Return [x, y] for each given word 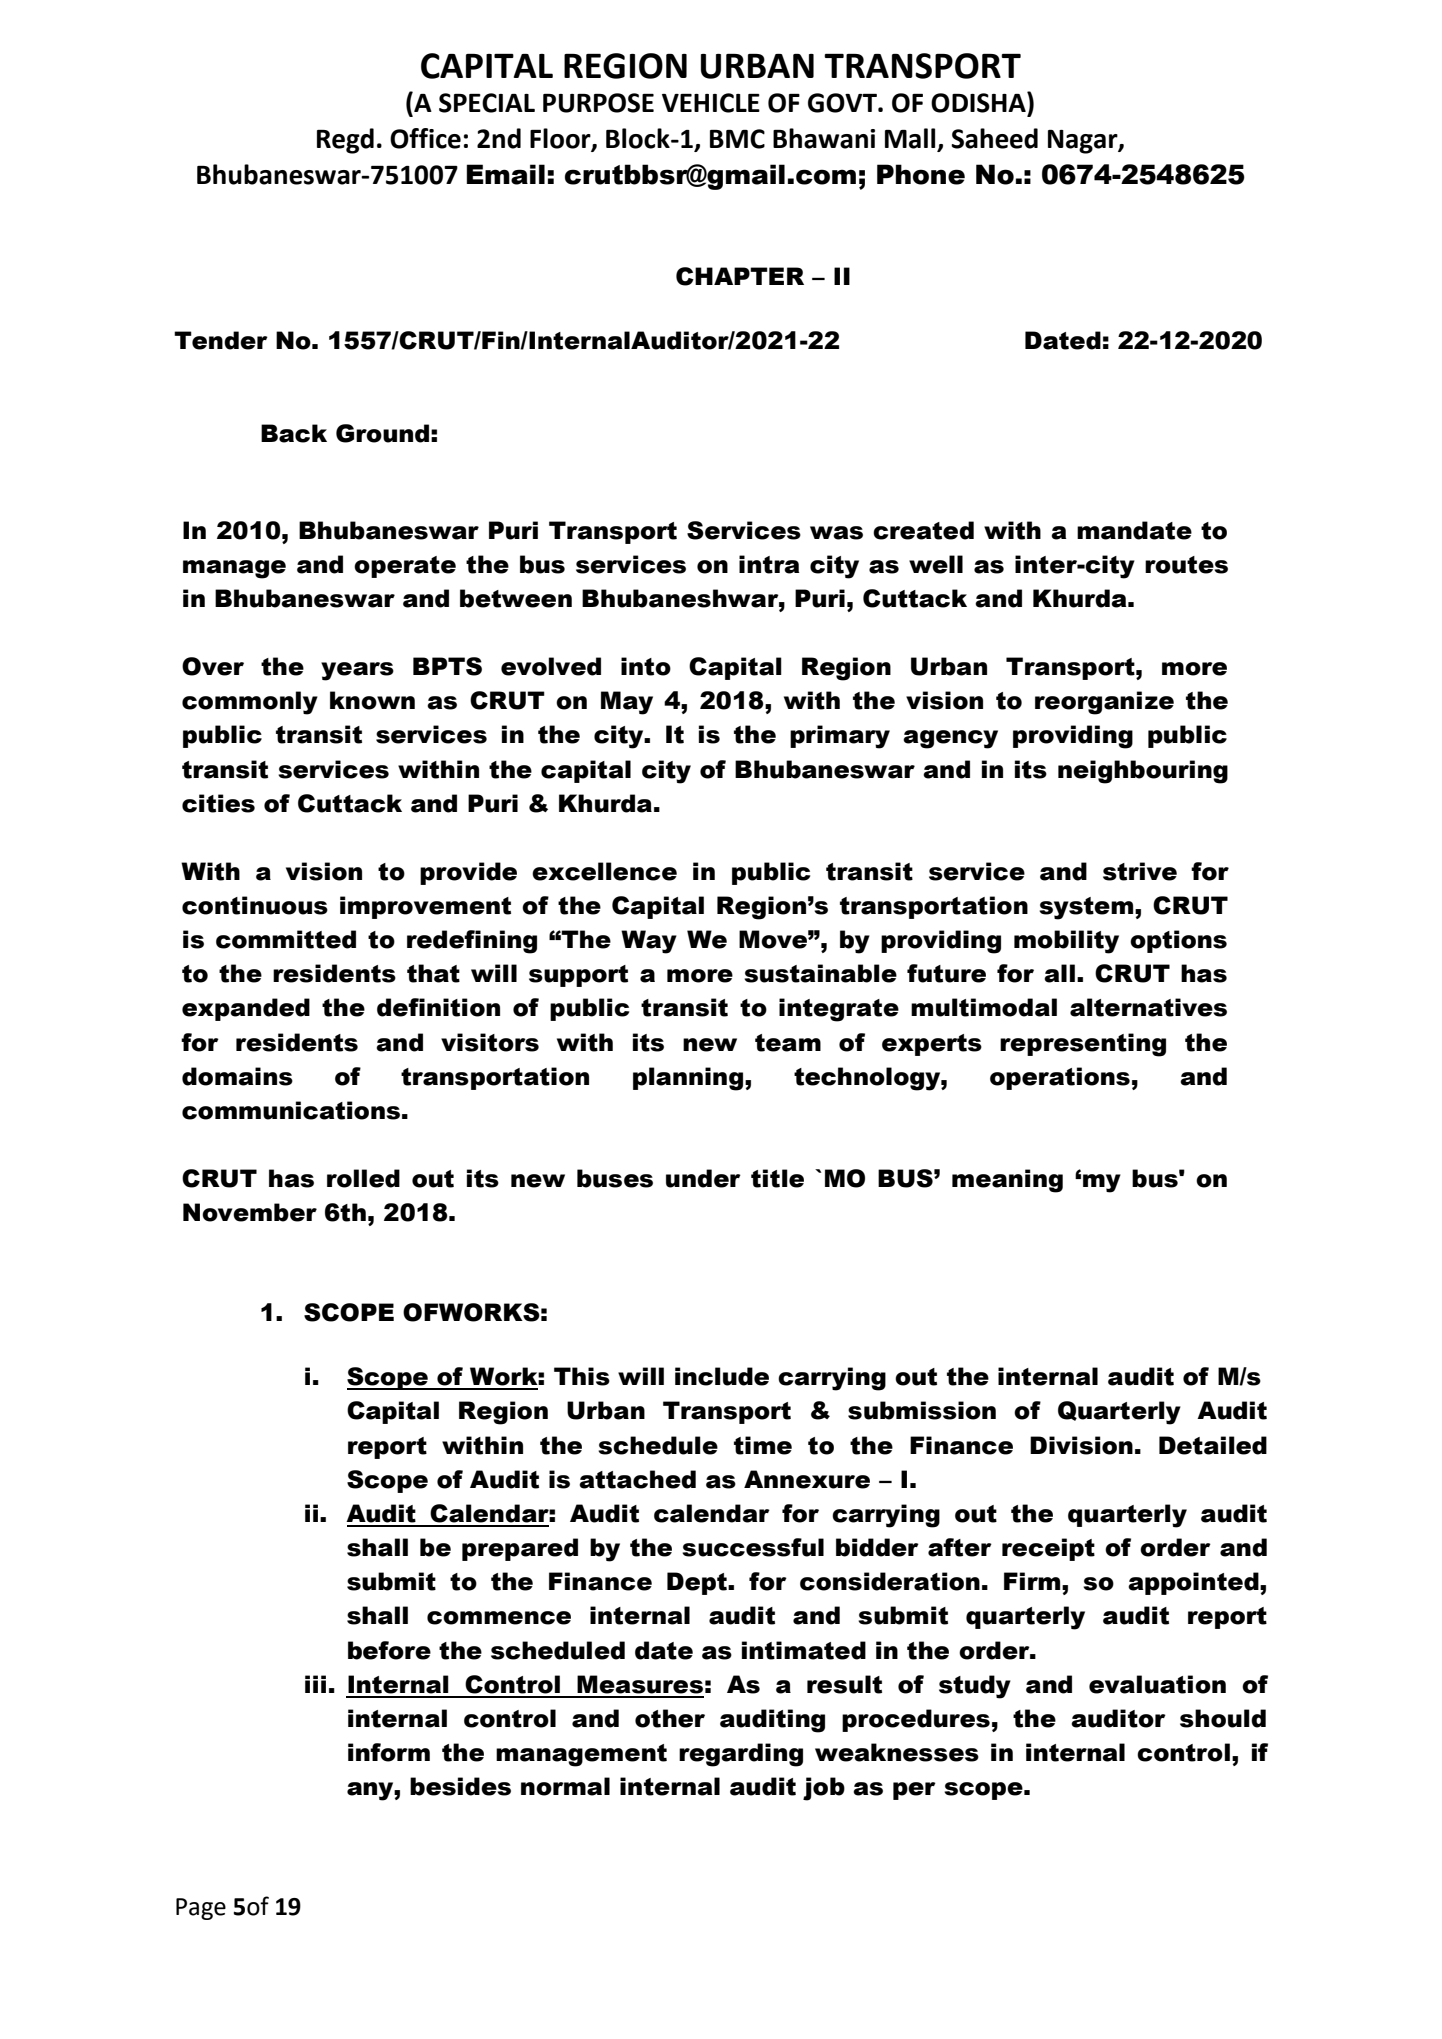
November [250, 1212]
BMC [737, 139]
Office [425, 138]
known [372, 700]
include [722, 1376]
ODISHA [979, 102]
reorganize [1104, 703]
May [627, 703]
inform [389, 1752]
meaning [1007, 1181]
